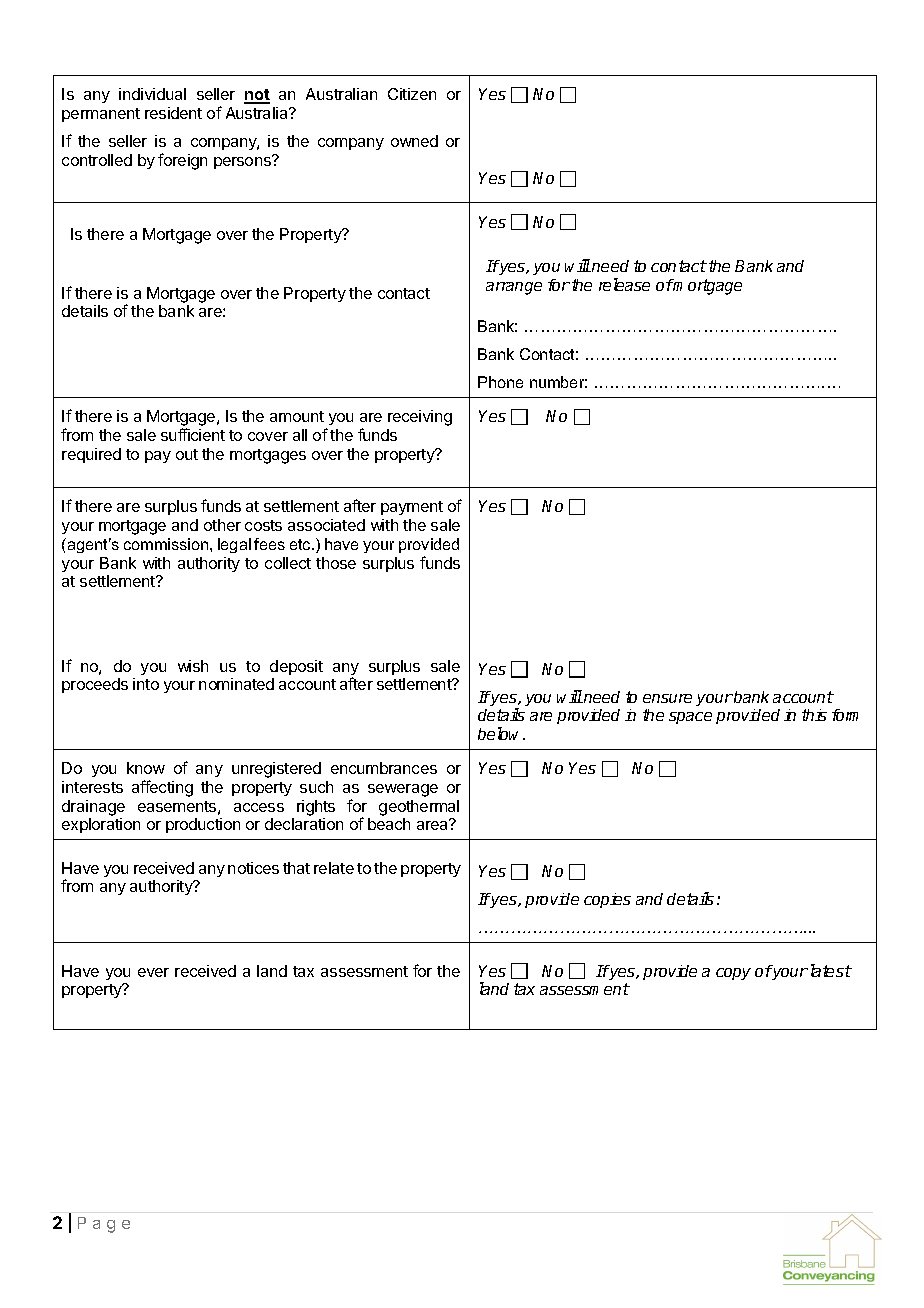 Image resolution: width=924 pixels, height=1308 pixels. I want to click on sufficient, so click(193, 434).
